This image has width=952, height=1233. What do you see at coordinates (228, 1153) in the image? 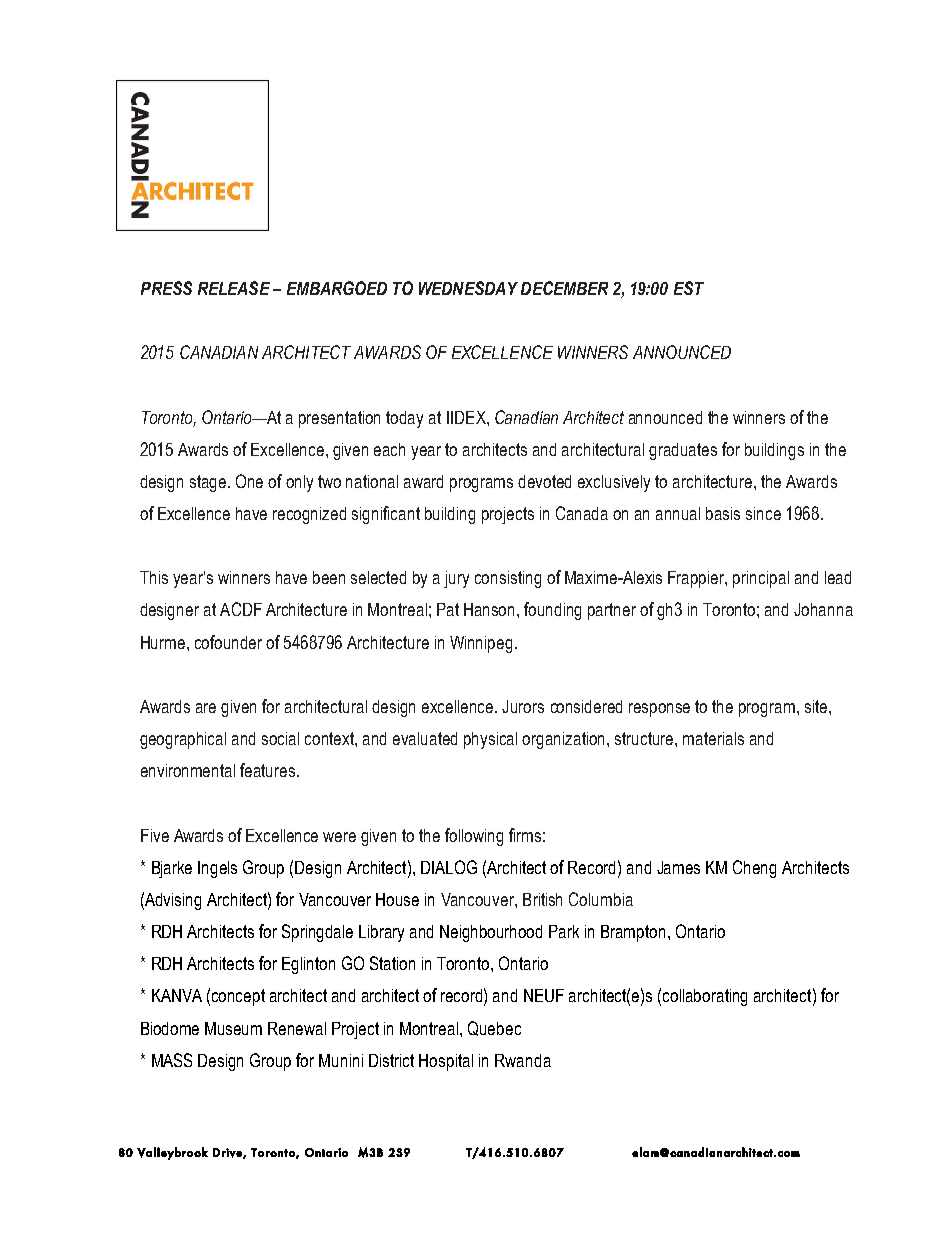
I see `Drive` at bounding box center [228, 1153].
